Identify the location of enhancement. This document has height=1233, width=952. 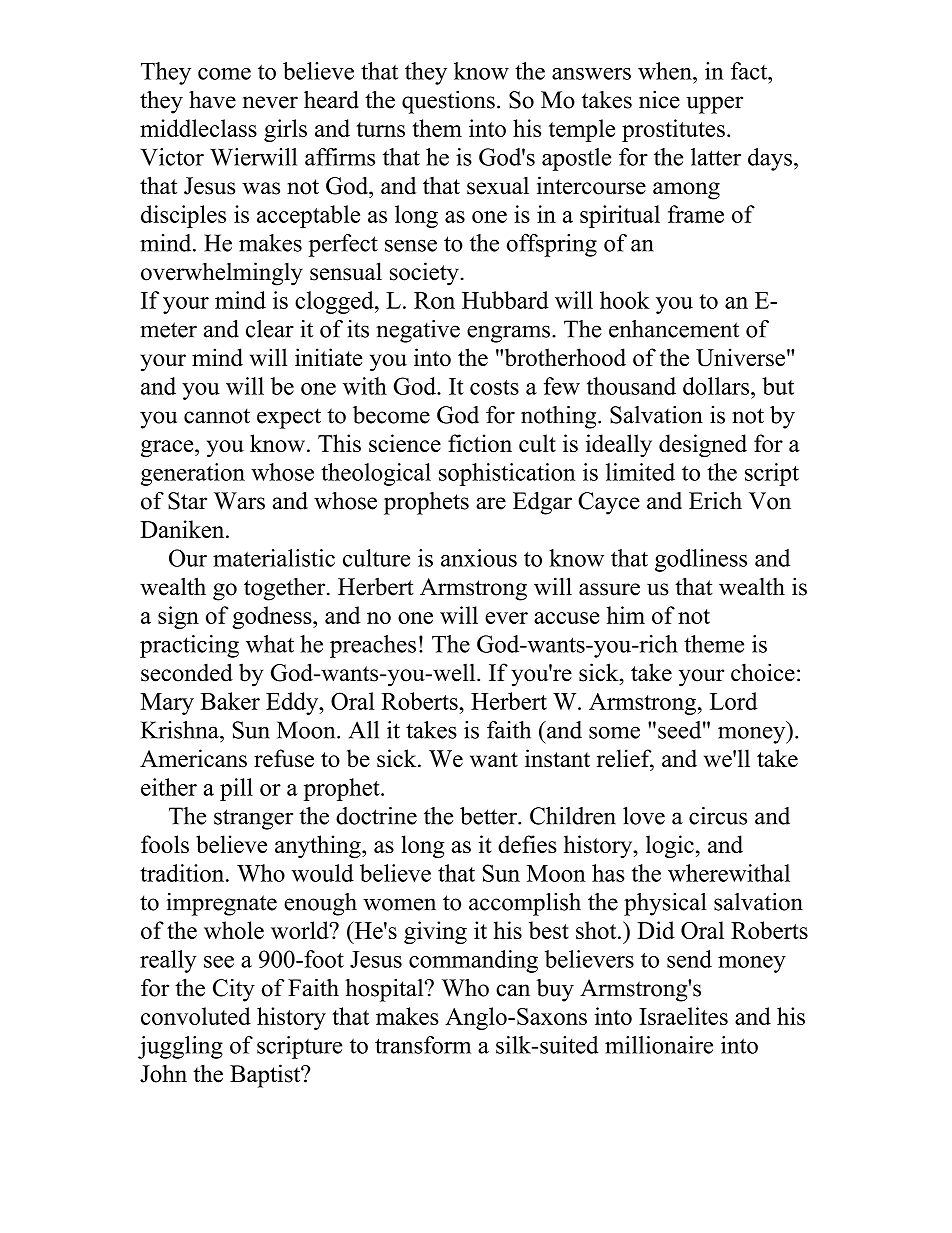
(674, 329).
